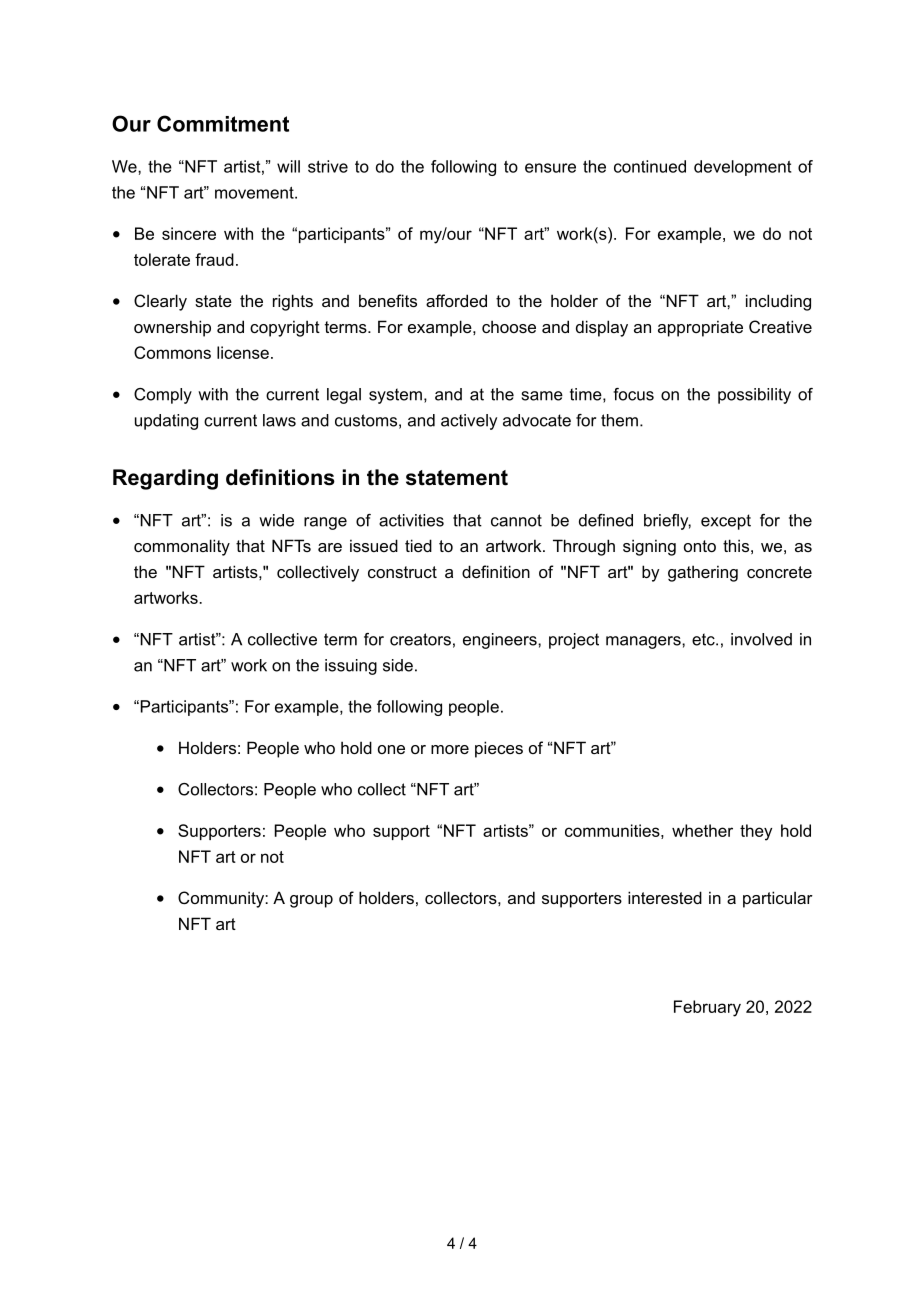 Image resolution: width=924 pixels, height=1308 pixels. Describe the element at coordinates (742, 168) in the screenshot. I see `development` at that location.
